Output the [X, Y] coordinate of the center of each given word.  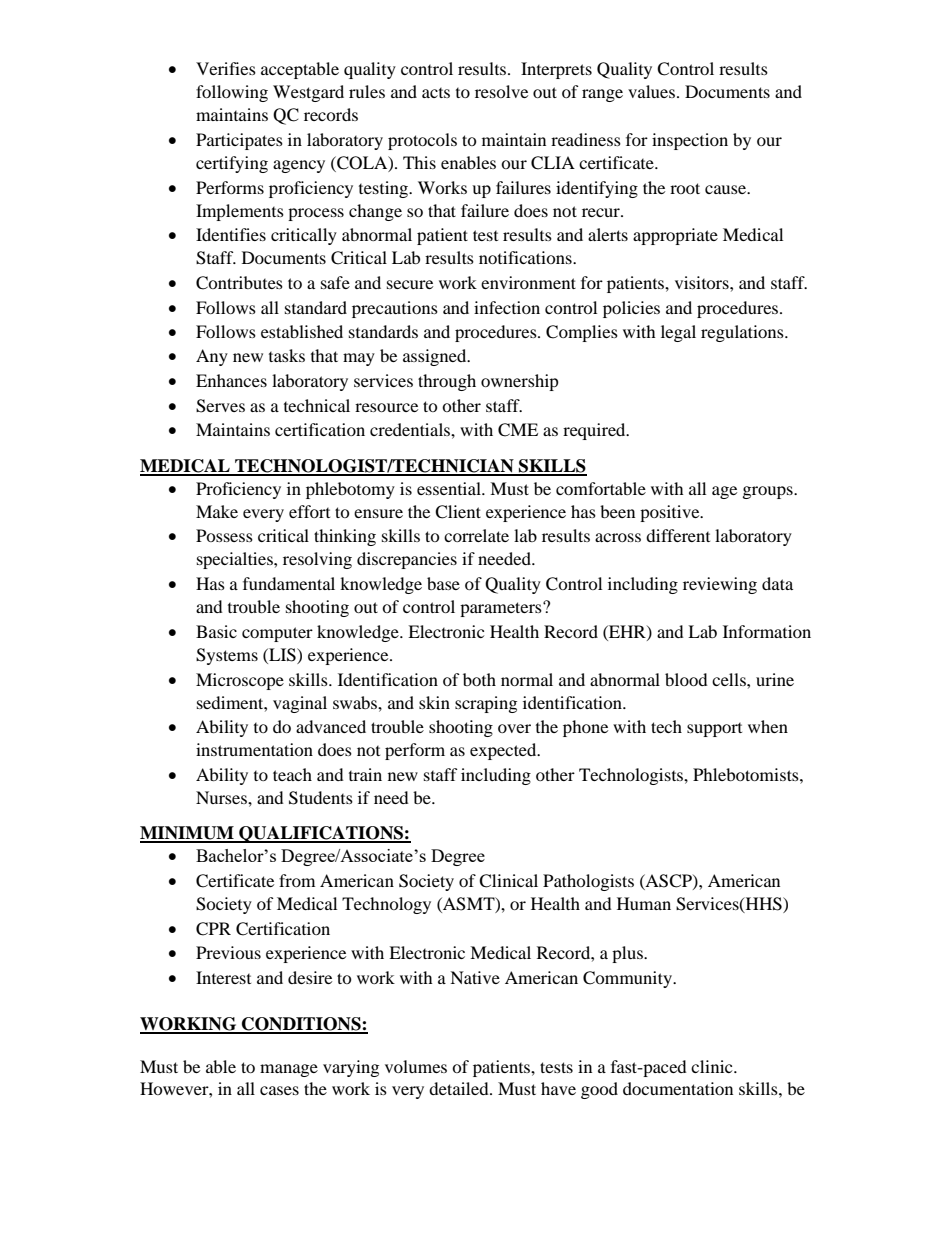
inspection [690, 141]
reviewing [720, 585]
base [443, 583]
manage [289, 1070]
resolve [501, 91]
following [232, 93]
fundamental [289, 583]
